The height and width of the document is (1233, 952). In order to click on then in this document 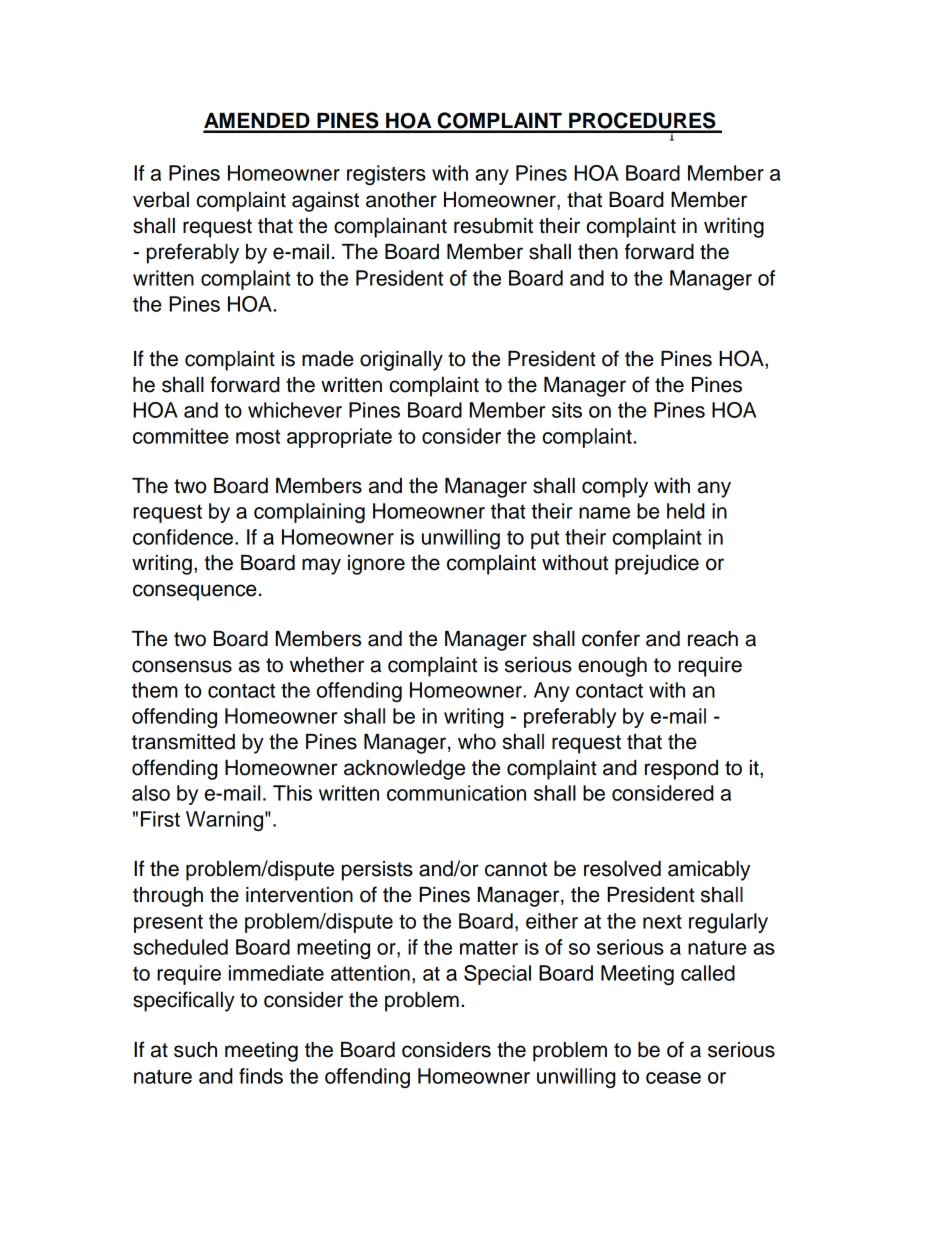, I will do `click(598, 252)`.
